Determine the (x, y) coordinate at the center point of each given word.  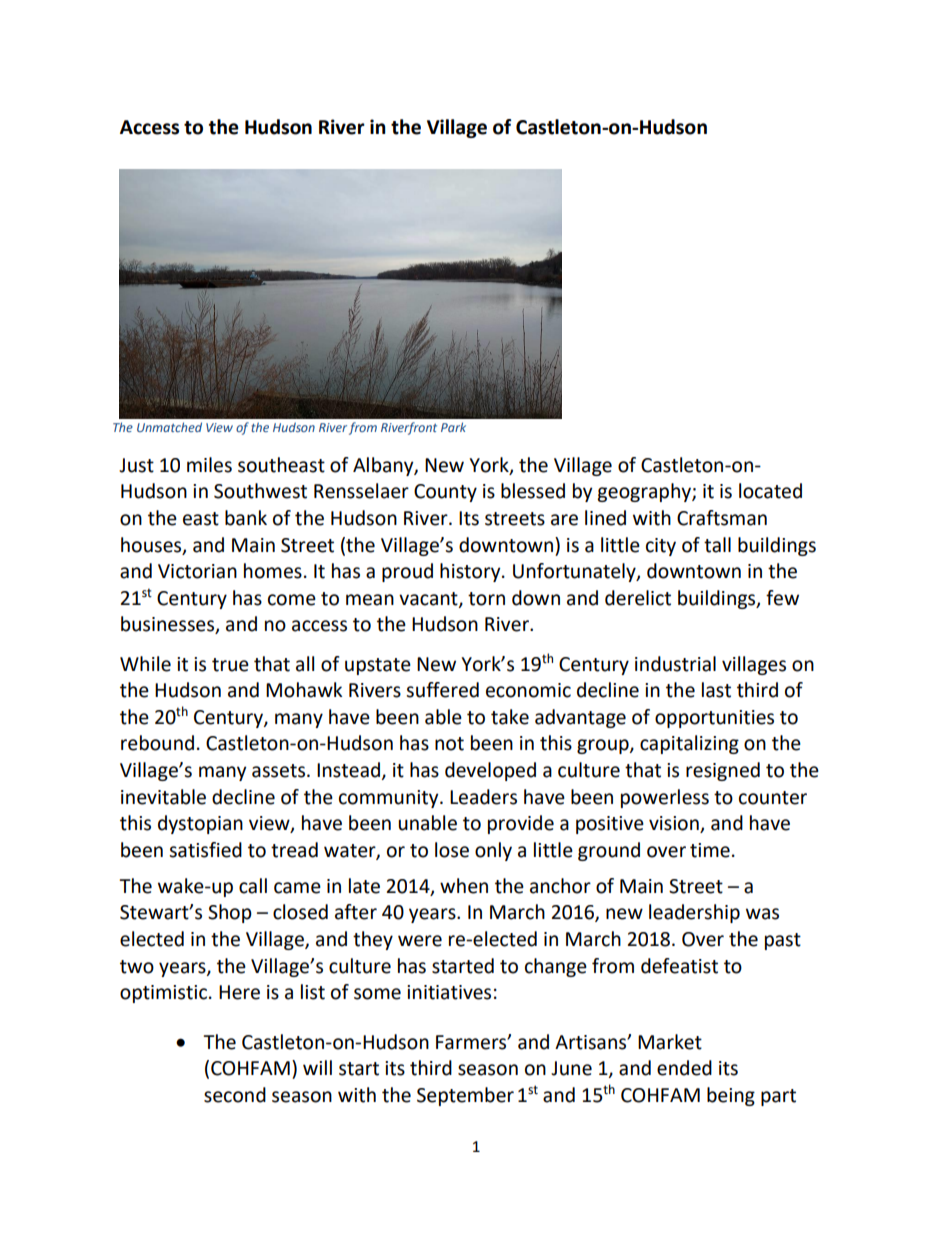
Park (453, 427)
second (235, 1095)
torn (486, 599)
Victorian (197, 571)
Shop (230, 913)
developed (490, 771)
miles (209, 465)
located (770, 491)
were (420, 941)
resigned (723, 771)
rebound (157, 743)
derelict (638, 598)
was (762, 914)
